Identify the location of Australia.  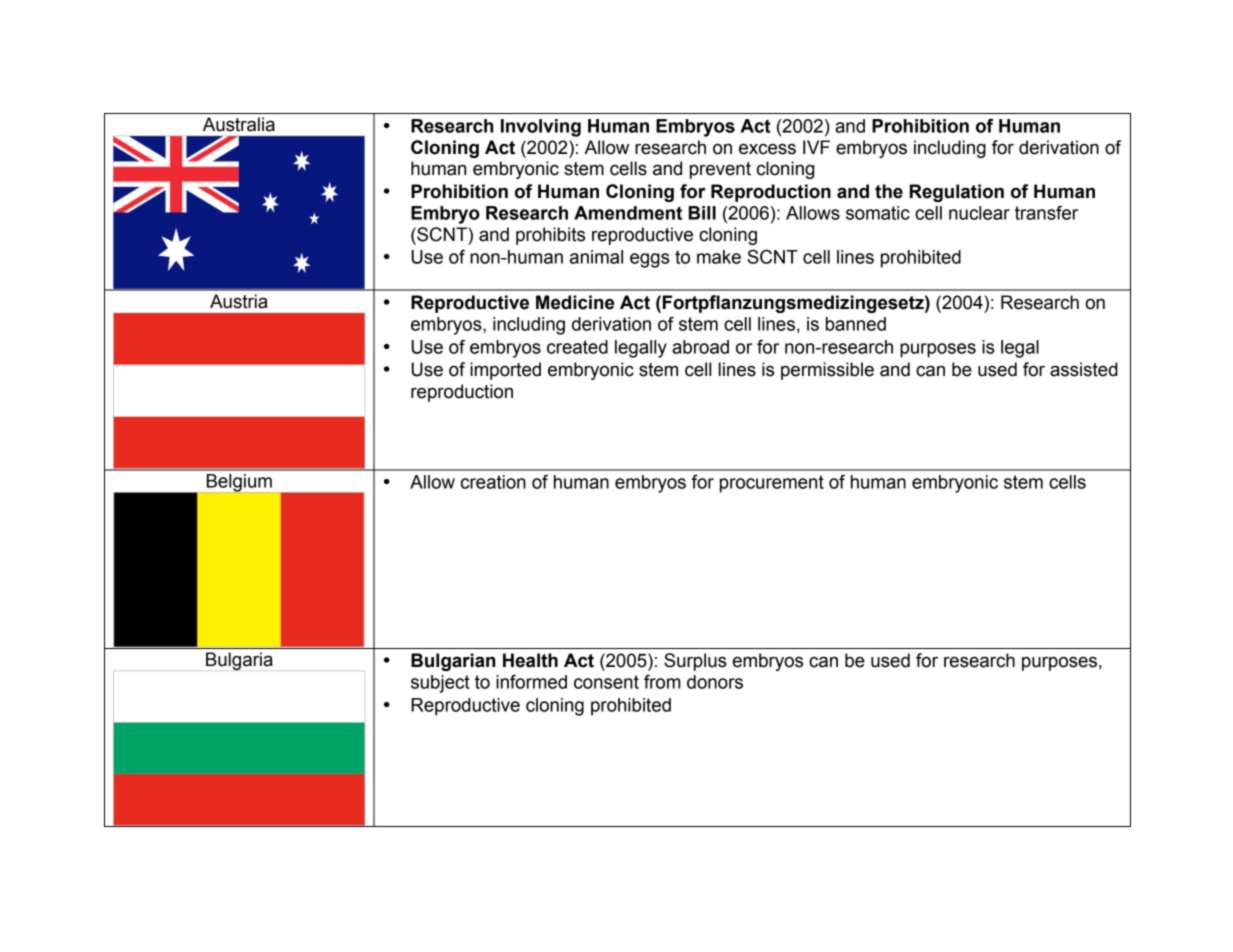
(239, 124).
